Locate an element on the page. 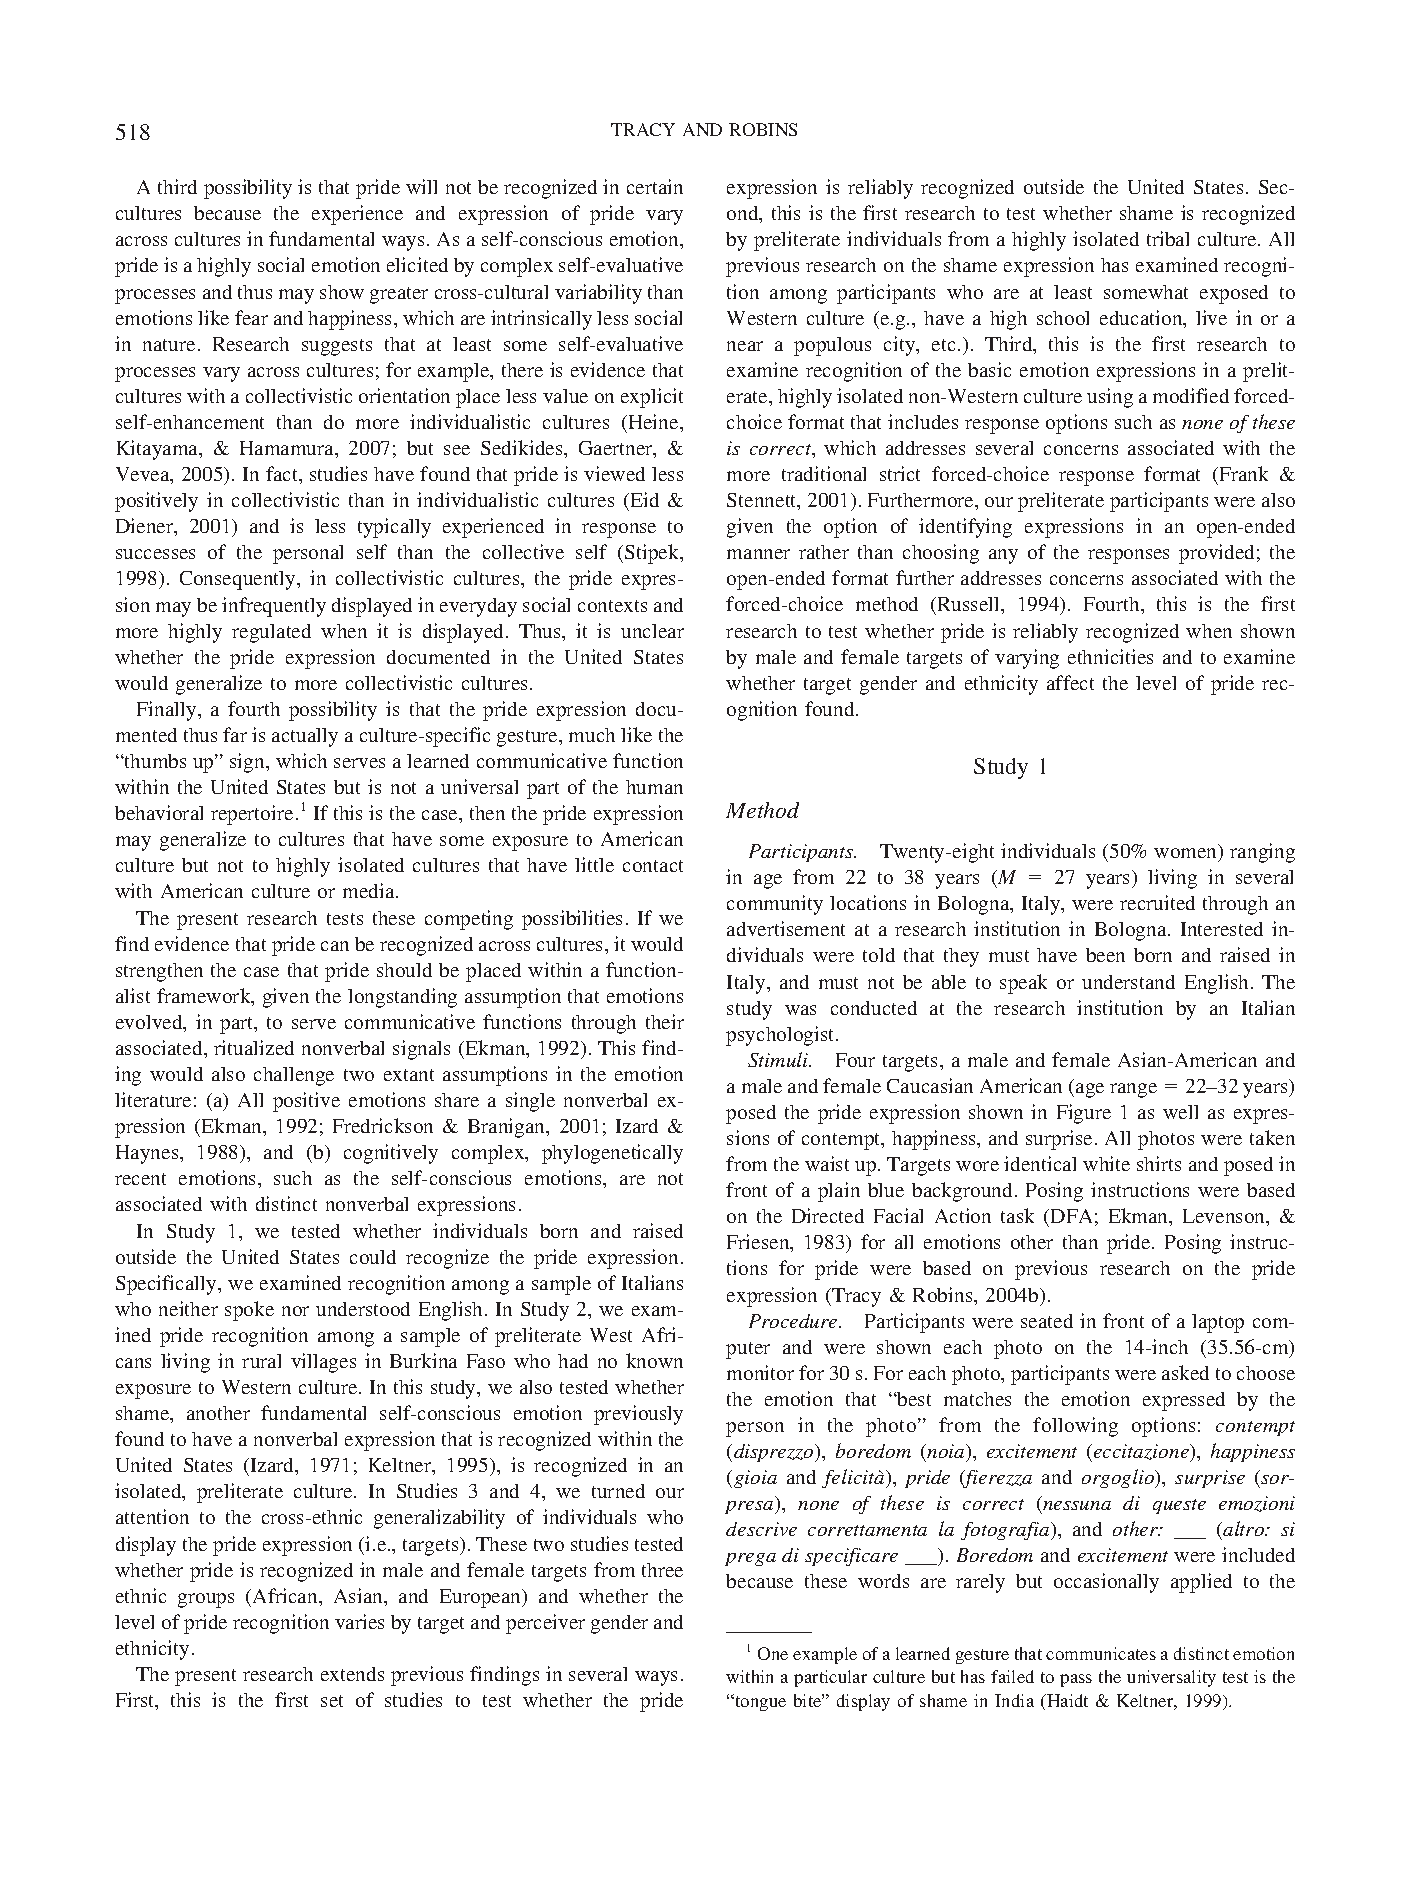 The height and width of the image is (1878, 1408). extends is located at coordinates (352, 1674).
